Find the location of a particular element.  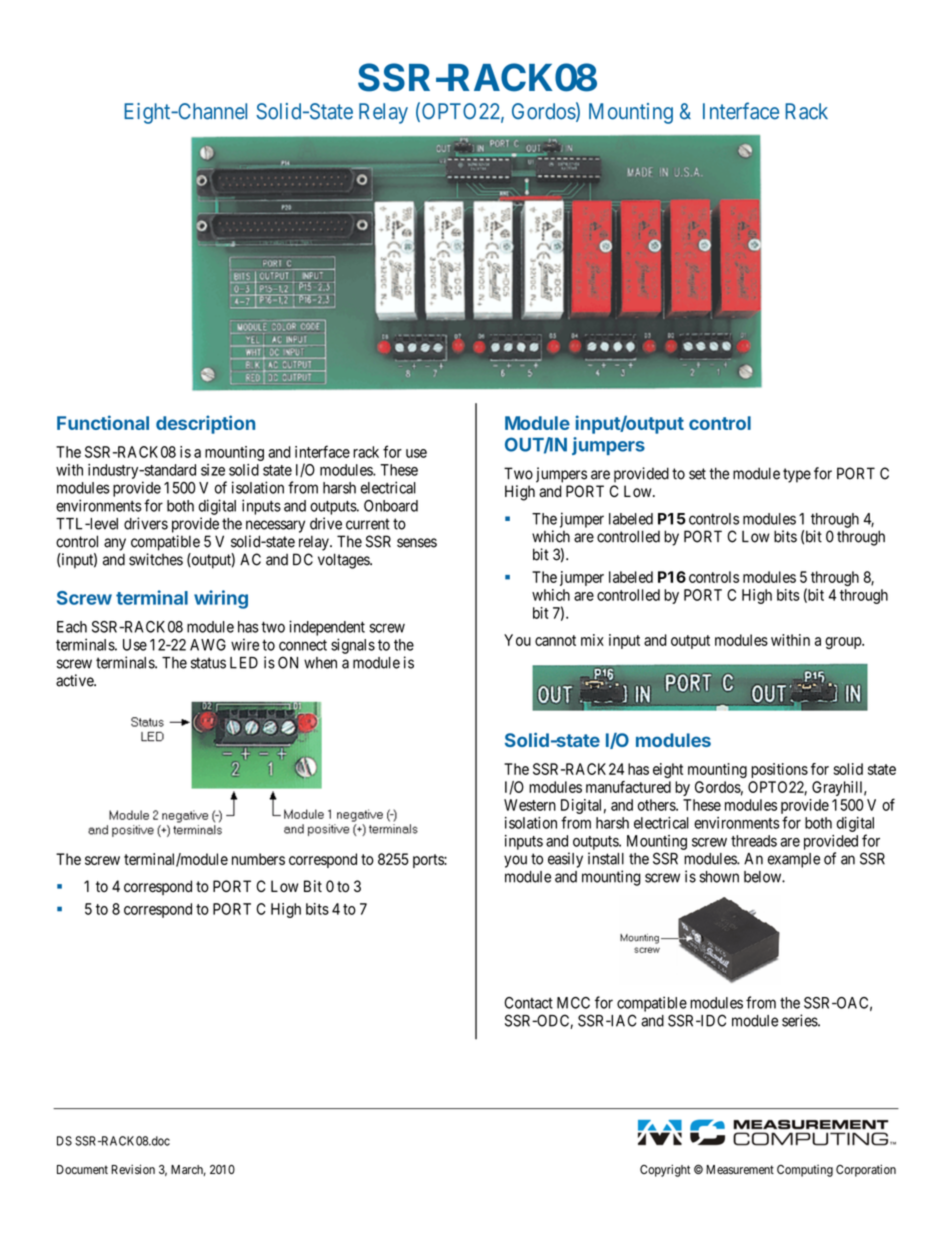

numbers is located at coordinates (258, 859).
